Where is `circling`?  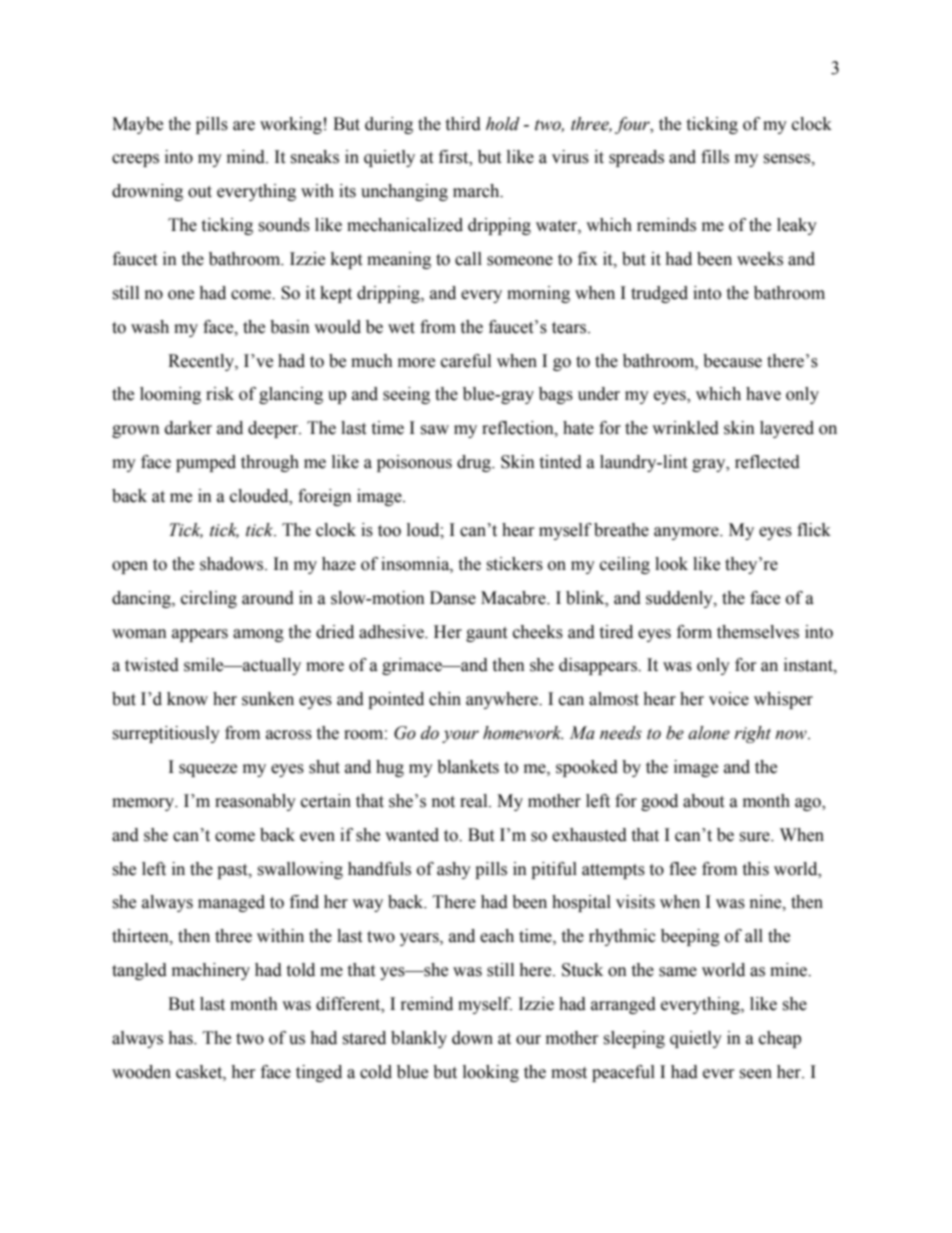 circling is located at coordinates (209, 599).
